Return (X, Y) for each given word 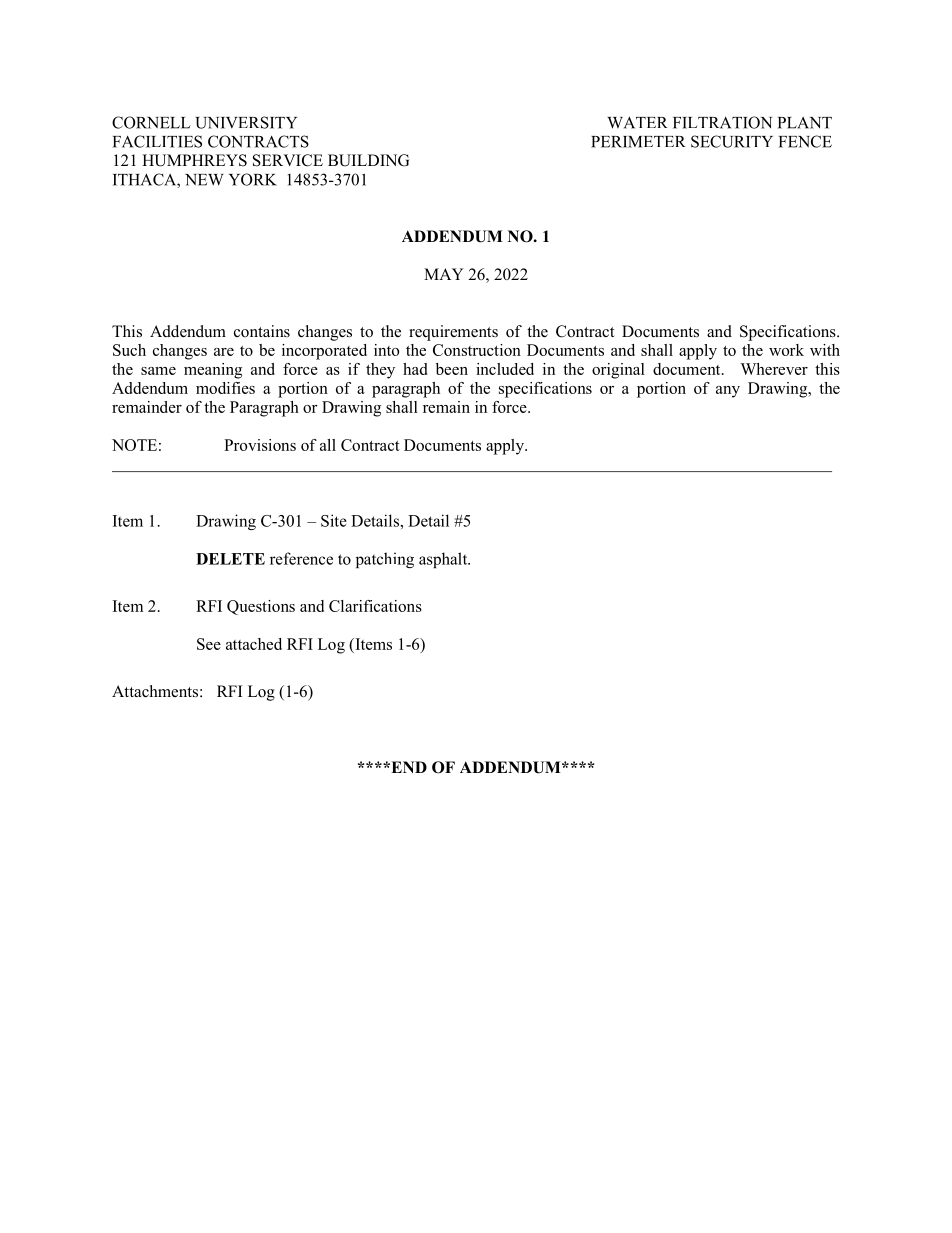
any (728, 392)
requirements (453, 333)
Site (334, 520)
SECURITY (732, 141)
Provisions (260, 445)
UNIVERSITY (246, 122)
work (786, 350)
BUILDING (368, 160)
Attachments (155, 691)
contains (262, 331)
